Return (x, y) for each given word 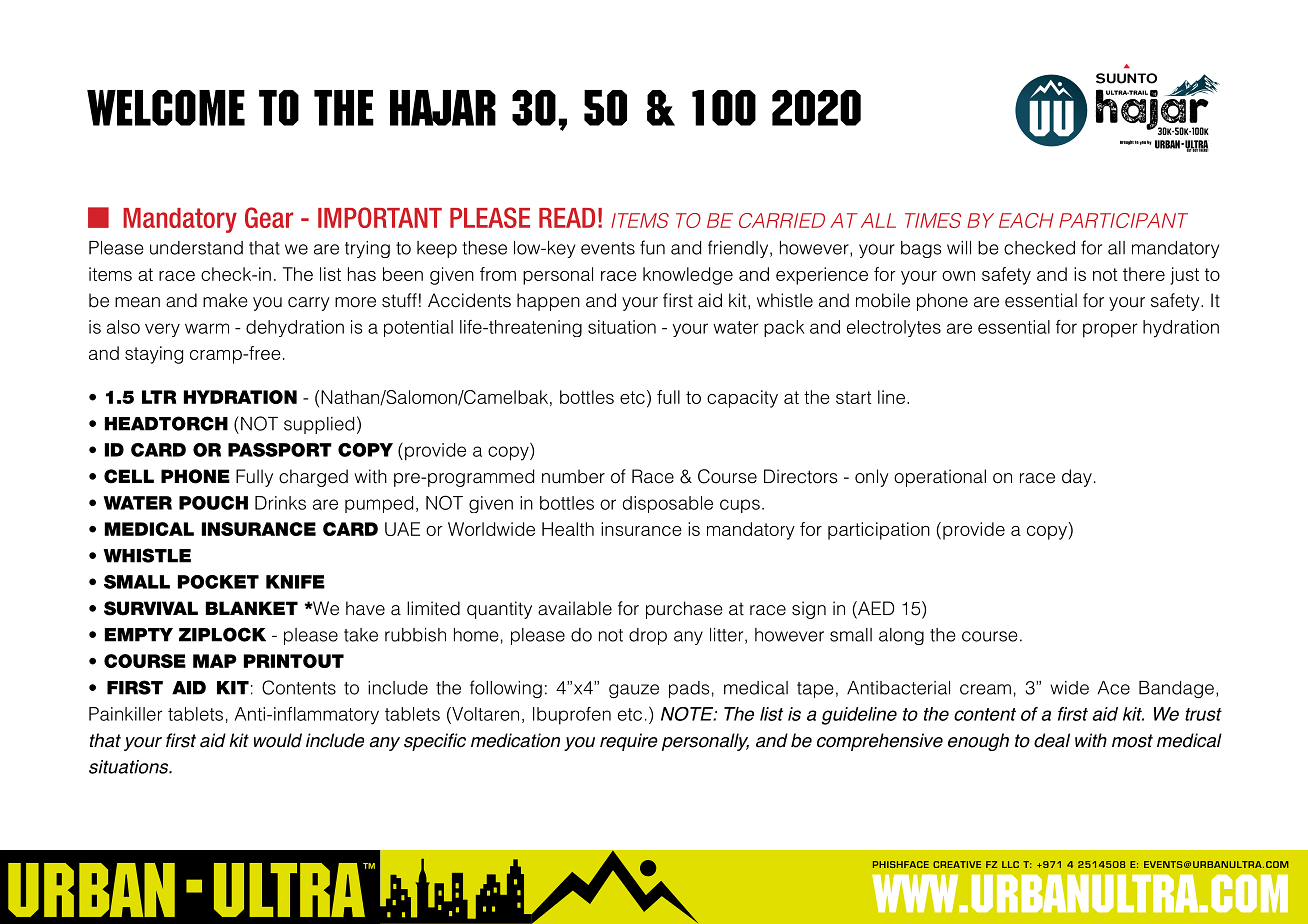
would (278, 740)
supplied (319, 425)
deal (1052, 740)
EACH (1026, 220)
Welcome (166, 108)
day (1077, 478)
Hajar (443, 108)
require (629, 742)
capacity (742, 399)
